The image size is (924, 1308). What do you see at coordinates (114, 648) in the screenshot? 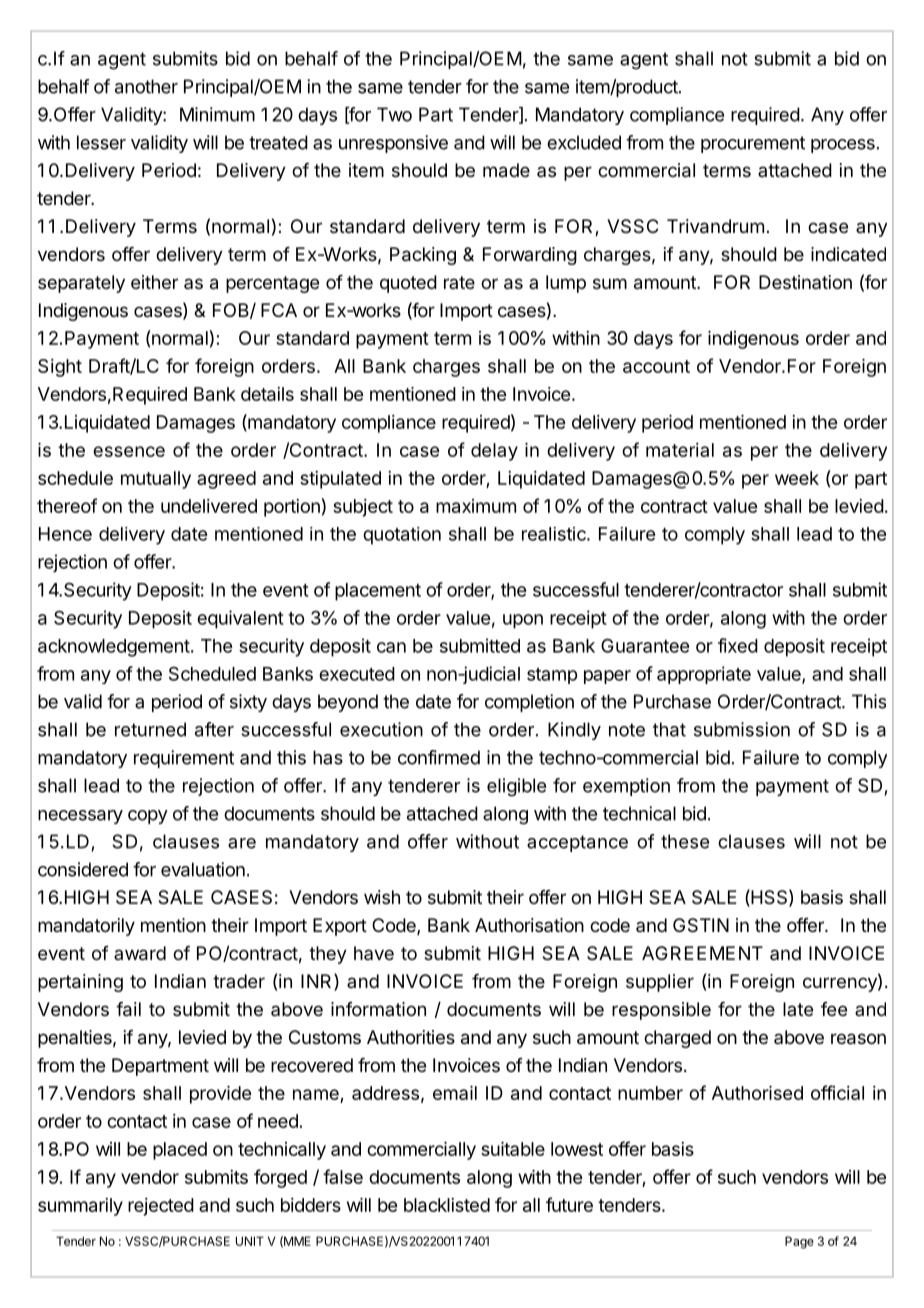
I see `acknowledgement` at bounding box center [114, 648].
